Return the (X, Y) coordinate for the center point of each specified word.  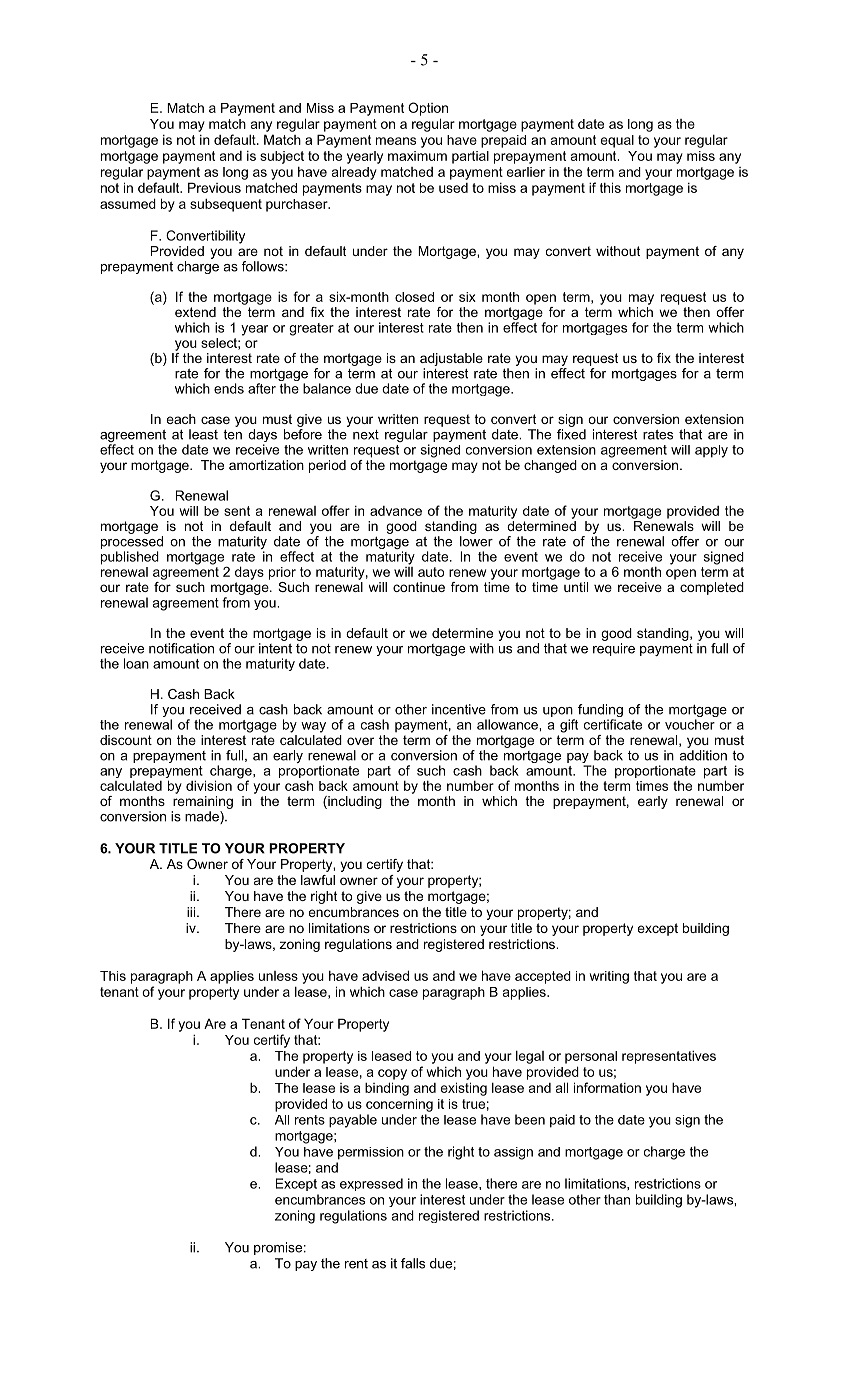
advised (385, 975)
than (617, 1199)
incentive (459, 709)
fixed (571, 434)
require (614, 649)
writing (609, 977)
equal (617, 141)
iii (191, 912)
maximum (417, 156)
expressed (371, 1184)
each (181, 419)
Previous (214, 187)
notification (181, 648)
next (366, 435)
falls (413, 1263)
